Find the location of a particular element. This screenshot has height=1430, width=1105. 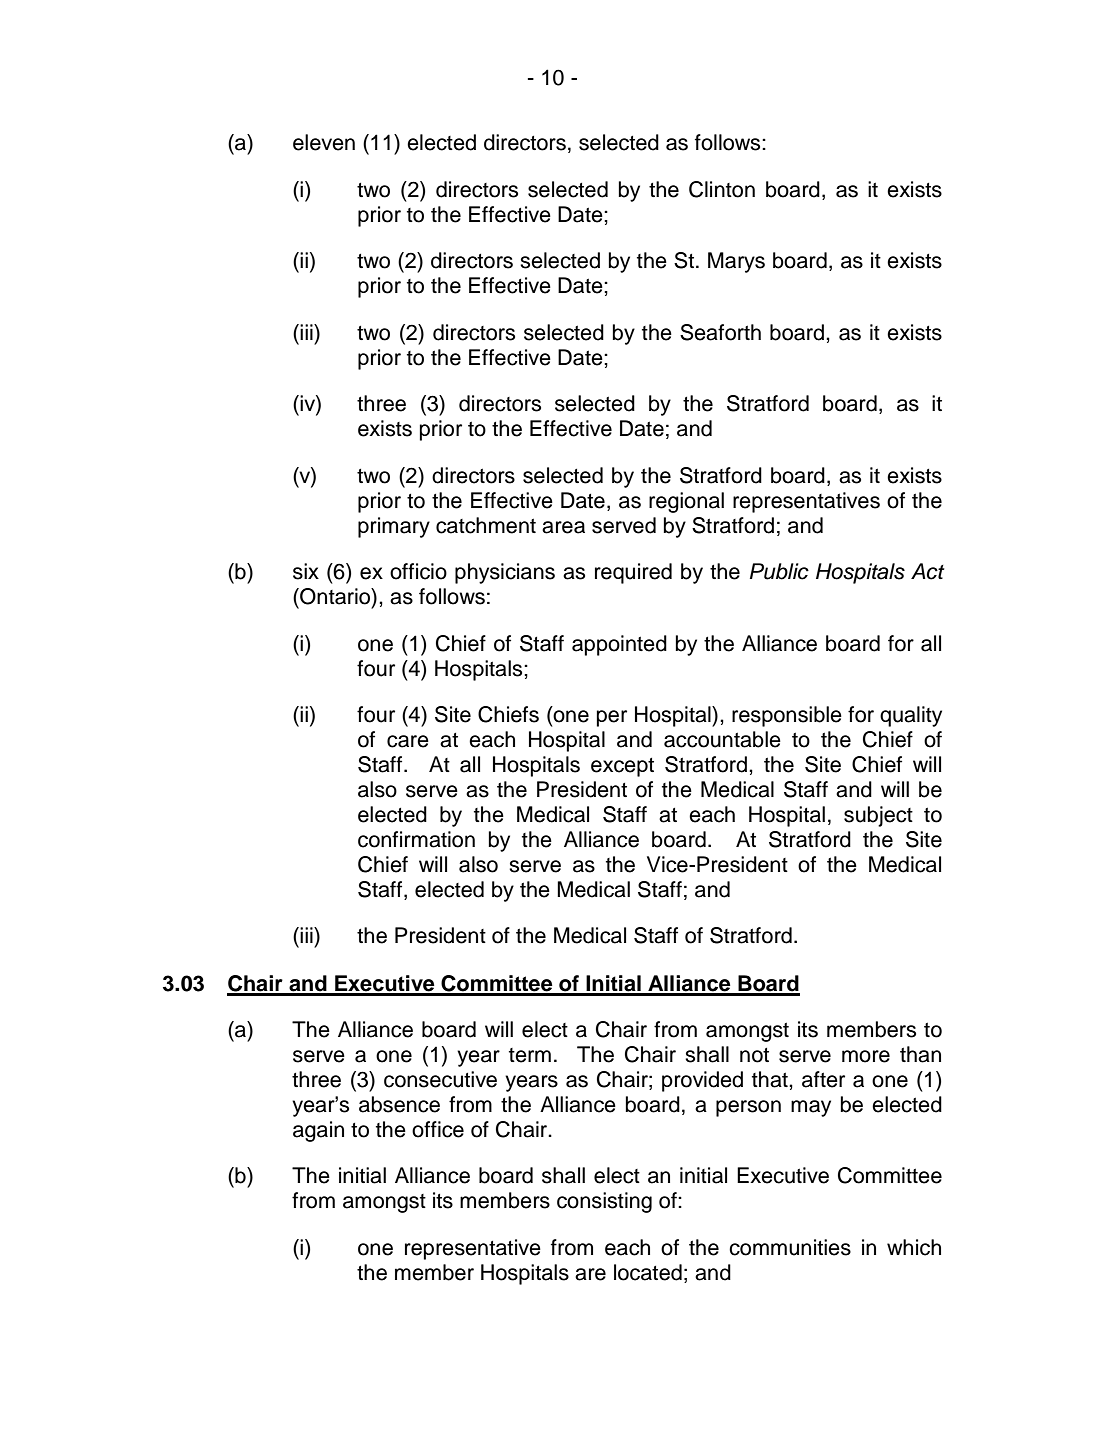

Marys is located at coordinates (736, 262).
